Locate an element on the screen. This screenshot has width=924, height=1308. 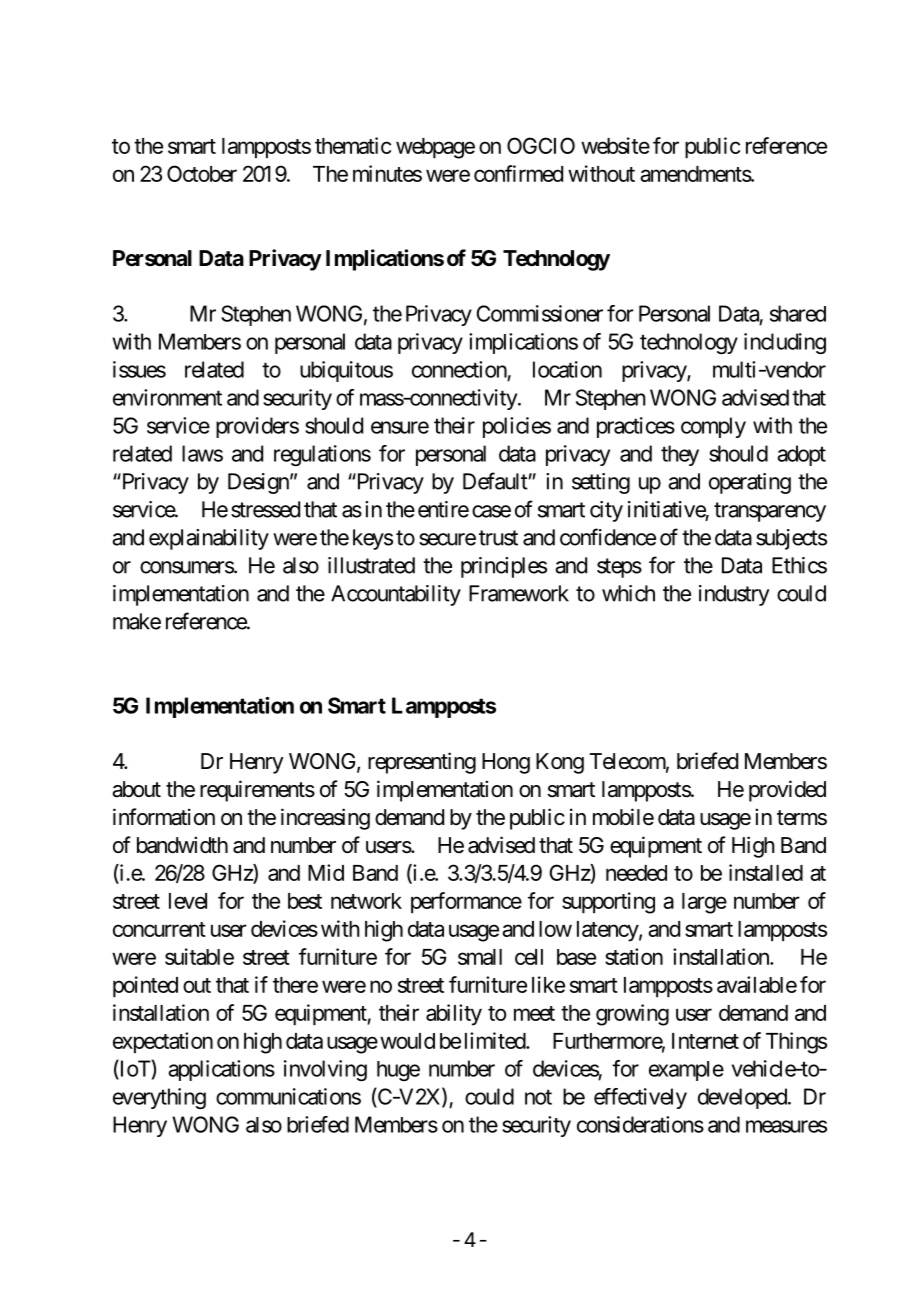
Design is located at coordinates (258, 483).
